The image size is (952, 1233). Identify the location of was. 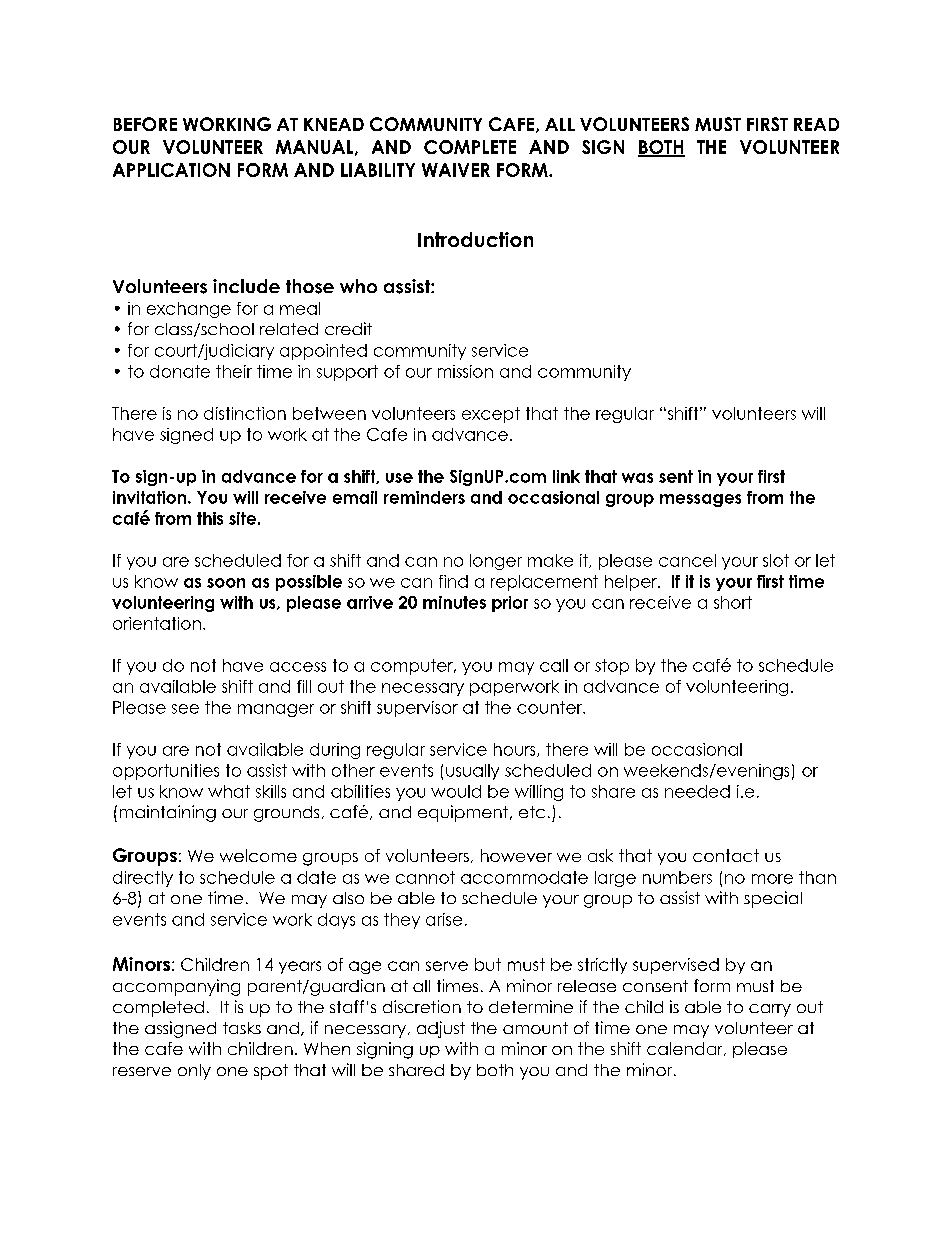
(637, 478).
